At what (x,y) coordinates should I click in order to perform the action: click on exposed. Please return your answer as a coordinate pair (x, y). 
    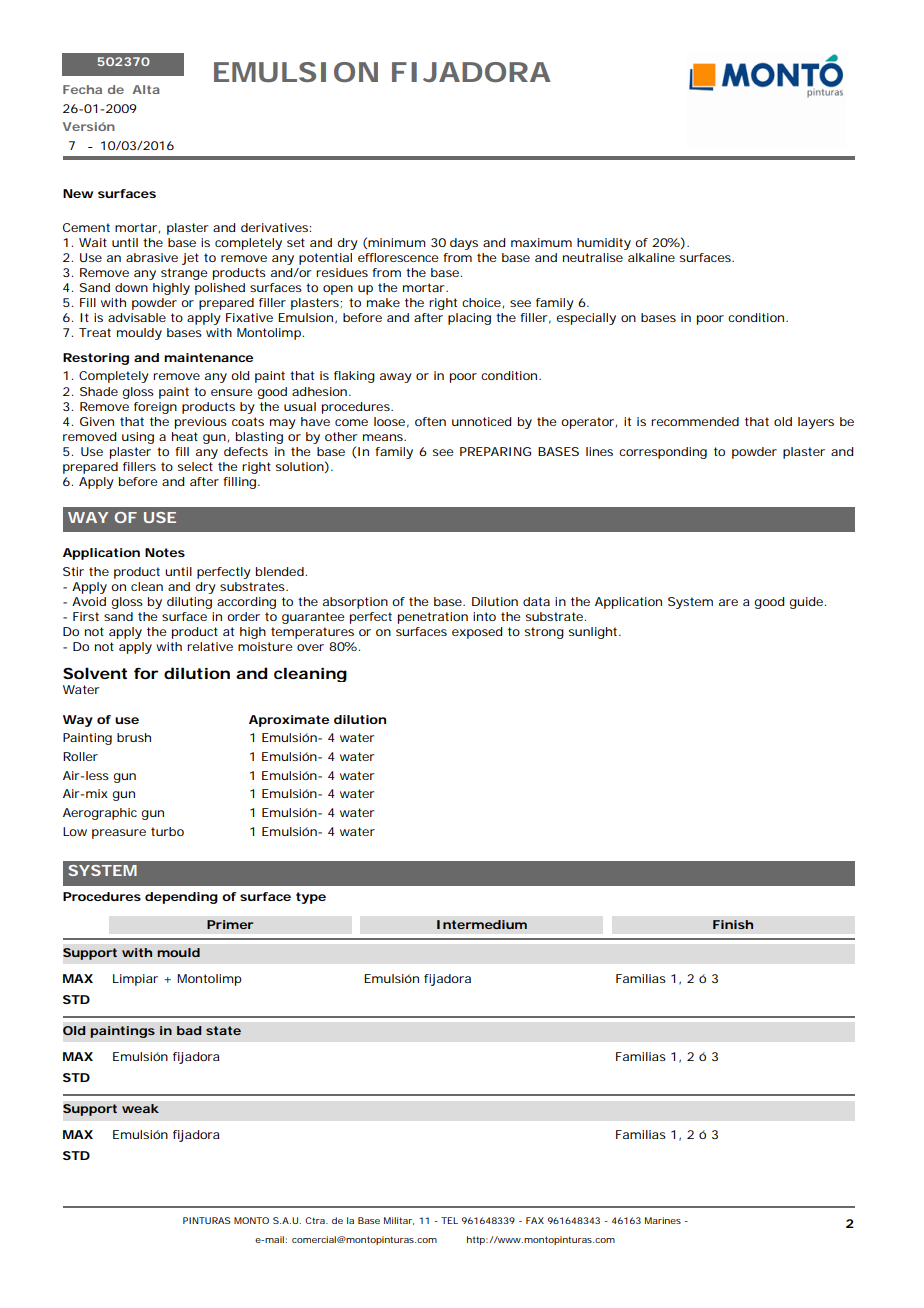
    Looking at the image, I should click on (477, 633).
